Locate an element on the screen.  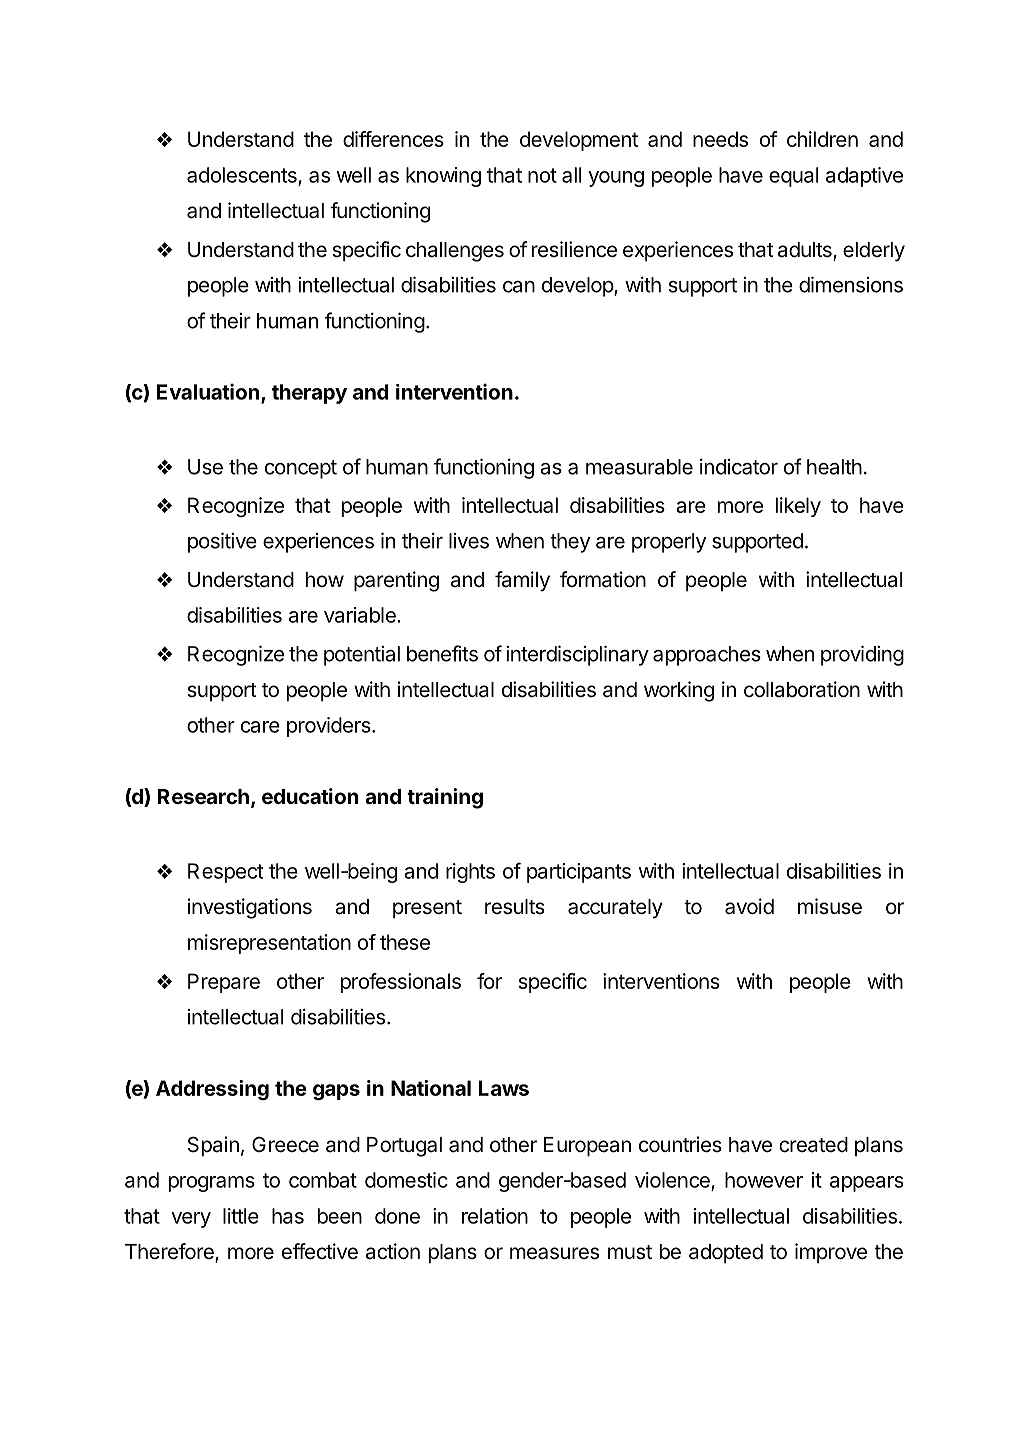
little is located at coordinates (241, 1216).
